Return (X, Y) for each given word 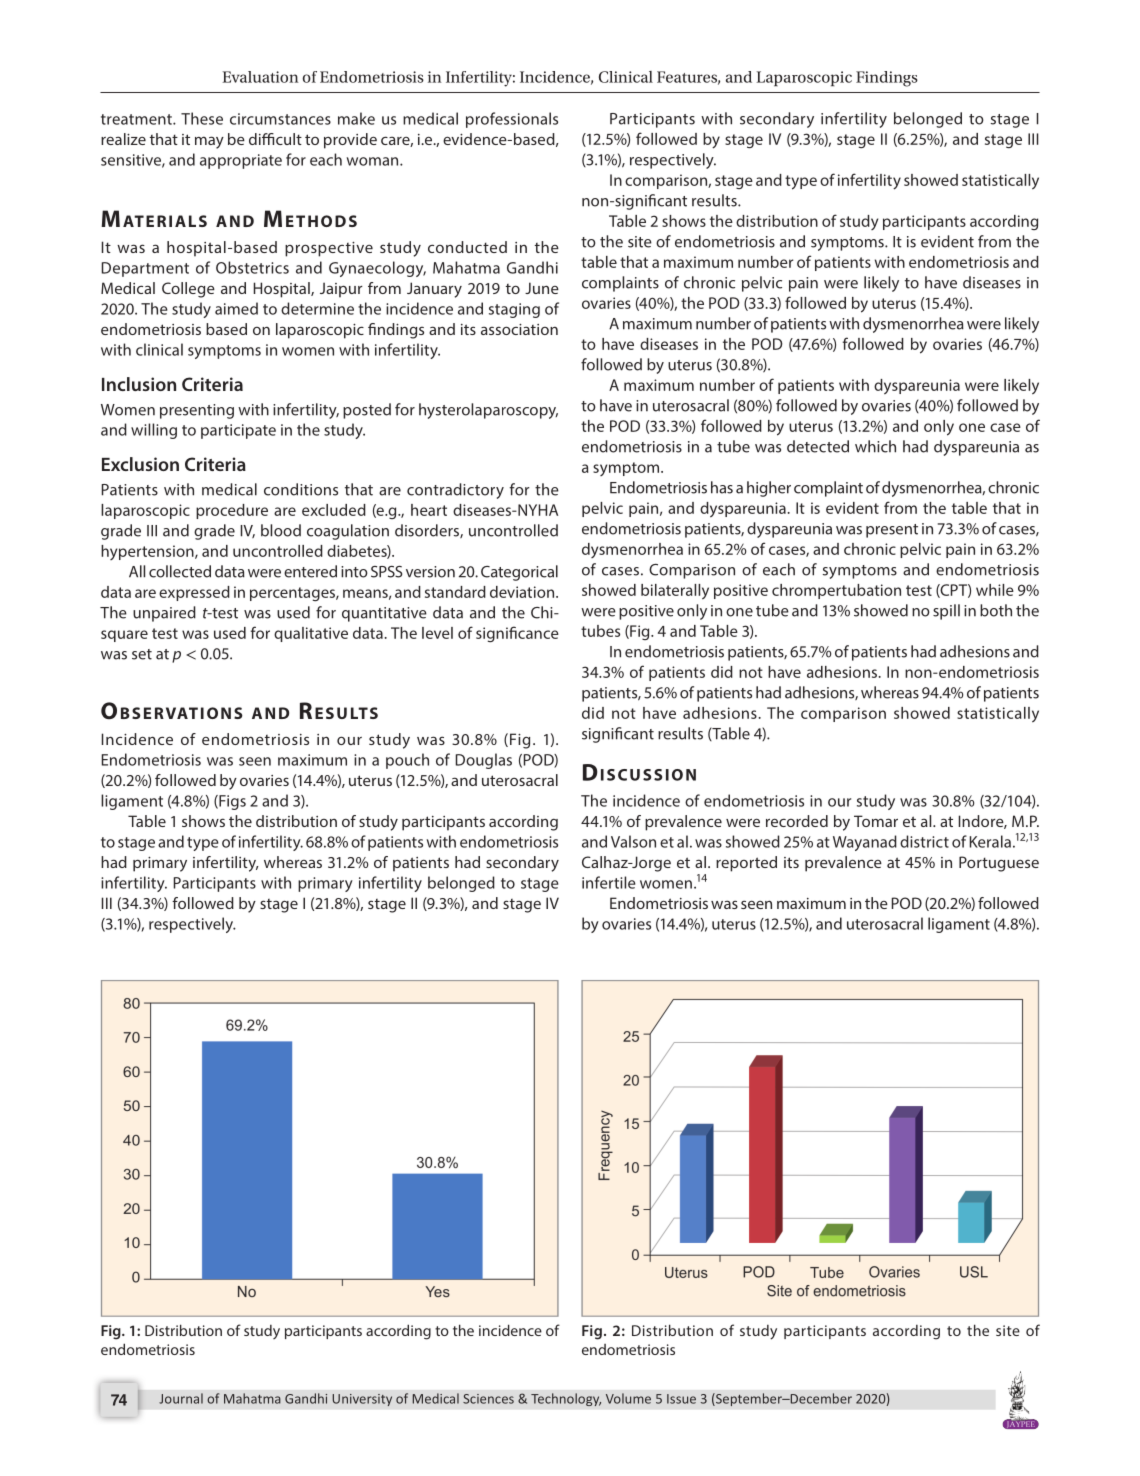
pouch (407, 761)
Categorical (519, 573)
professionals (512, 120)
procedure (232, 511)
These (202, 118)
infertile (609, 882)
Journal (181, 1398)
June (542, 288)
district (924, 841)
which (875, 446)
